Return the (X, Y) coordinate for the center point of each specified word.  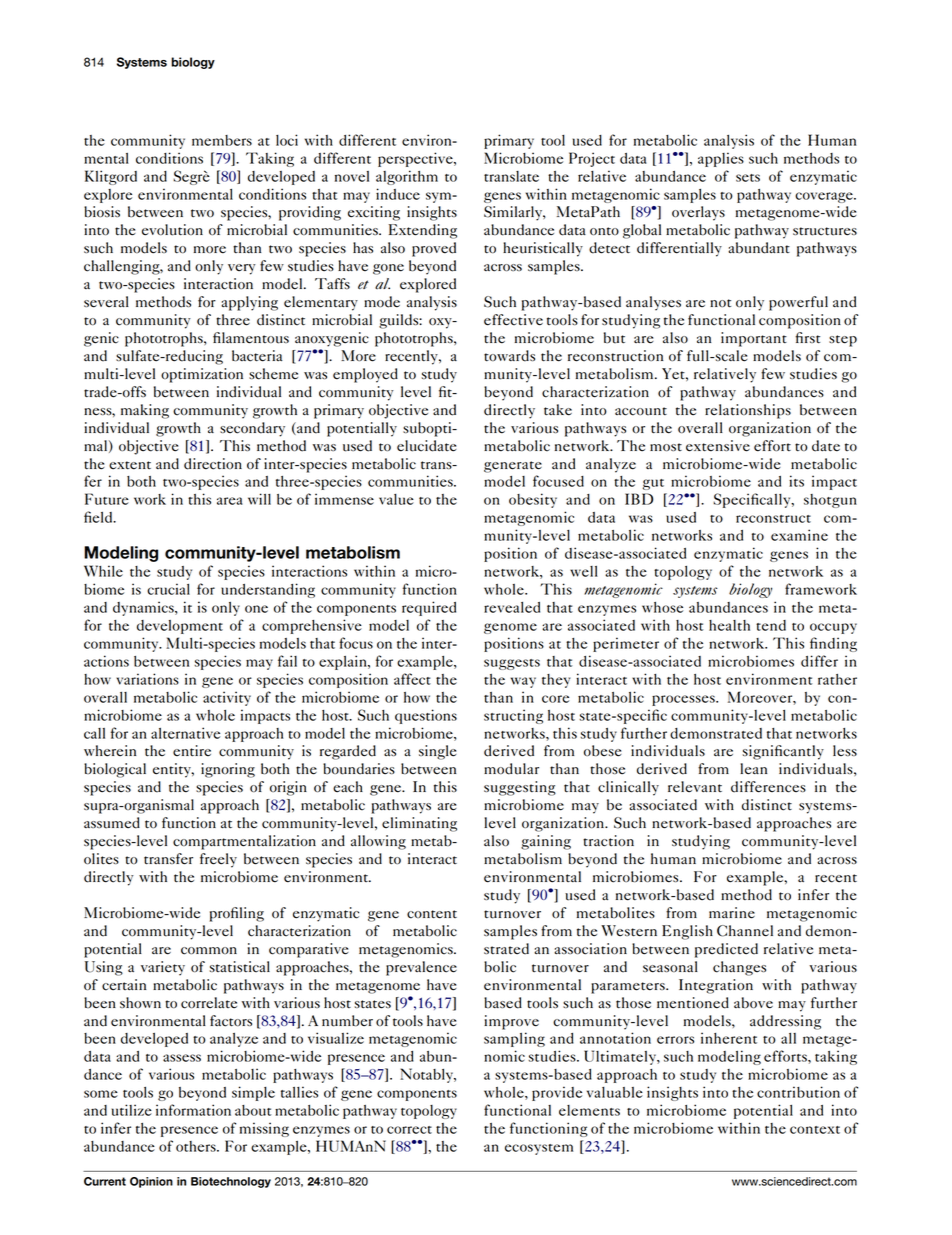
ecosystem (539, 1149)
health (729, 625)
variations (147, 679)
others (197, 1146)
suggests (512, 664)
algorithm (407, 177)
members (222, 140)
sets (748, 178)
